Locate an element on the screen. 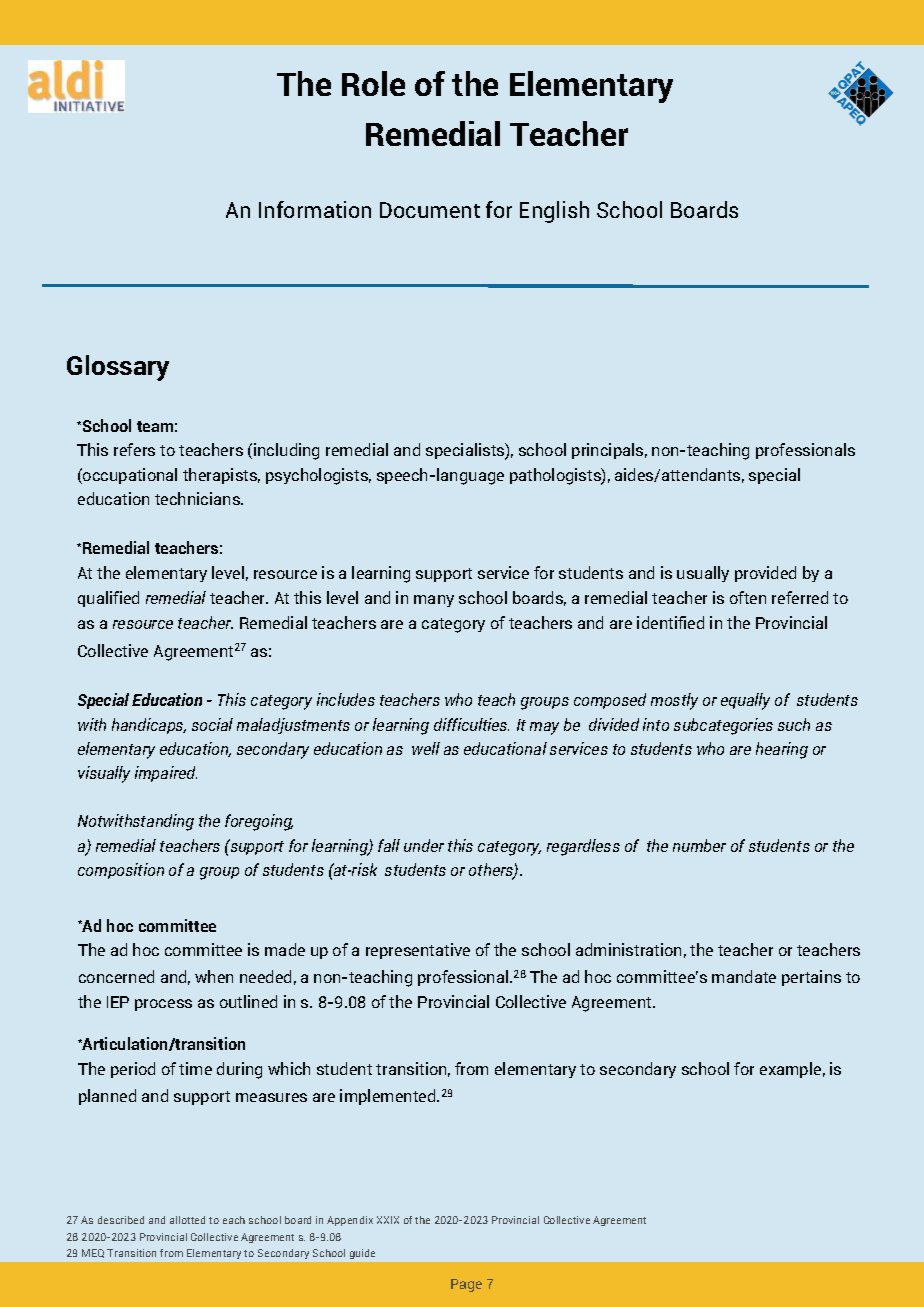 This screenshot has width=924, height=1307. refers is located at coordinates (134, 449).
